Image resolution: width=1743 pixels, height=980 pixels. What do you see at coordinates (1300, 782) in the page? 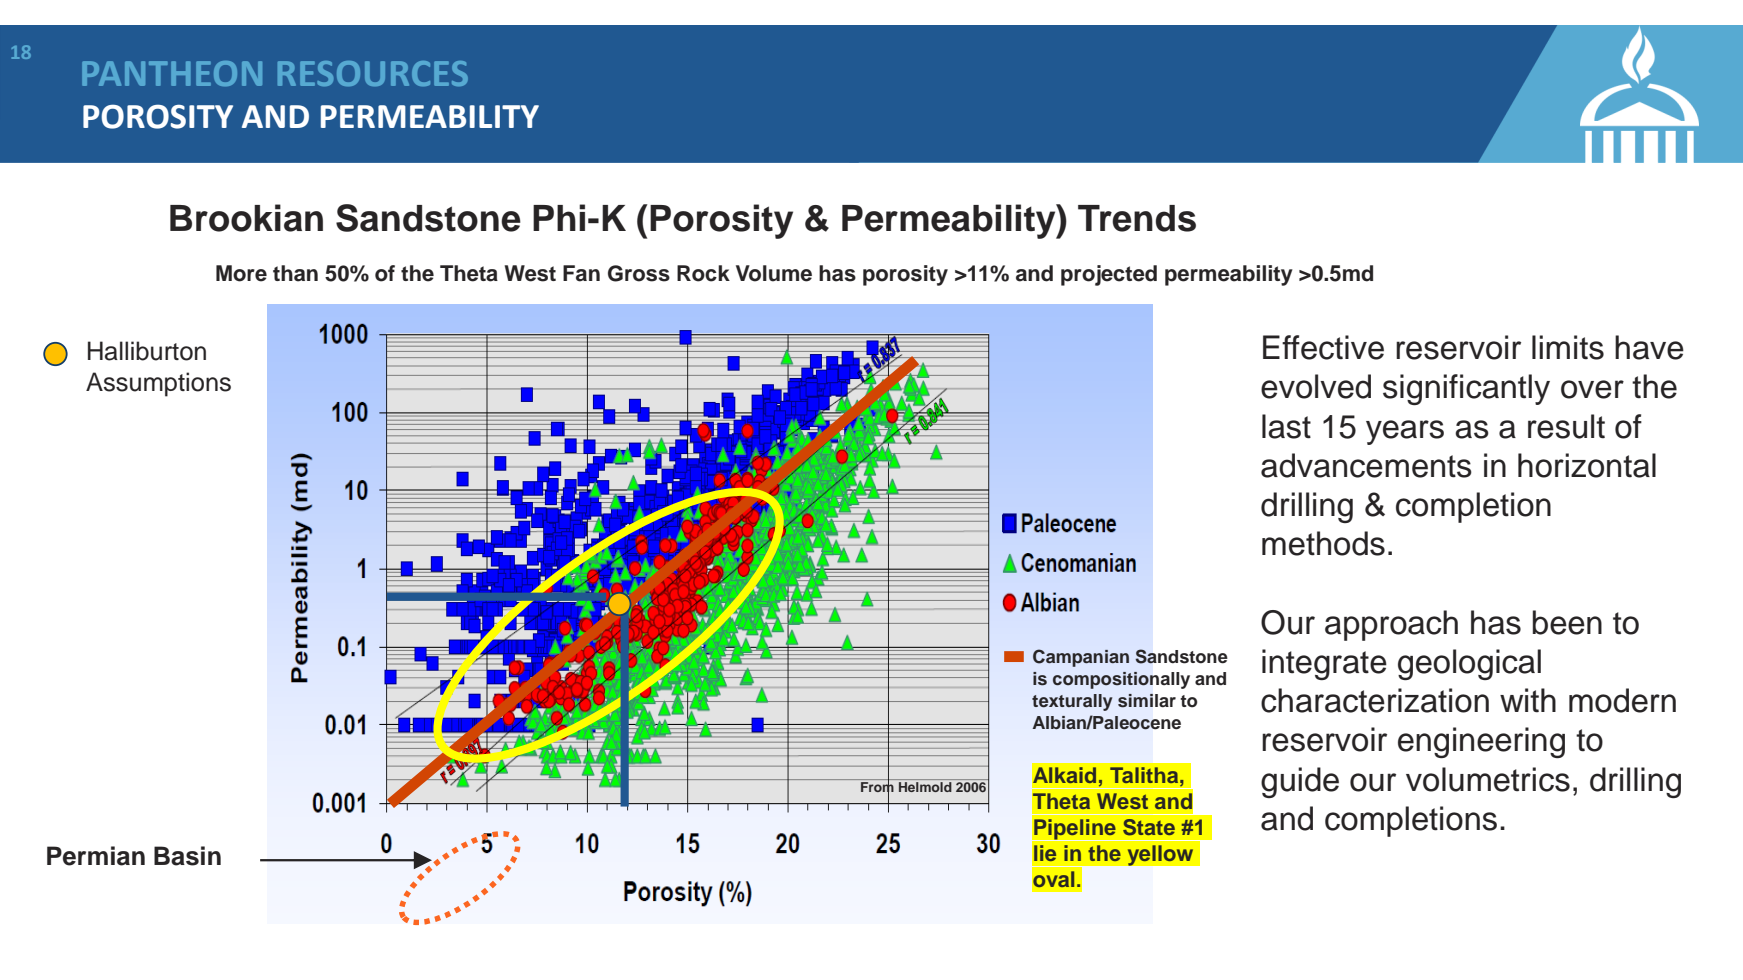
I see `guide` at bounding box center [1300, 782].
